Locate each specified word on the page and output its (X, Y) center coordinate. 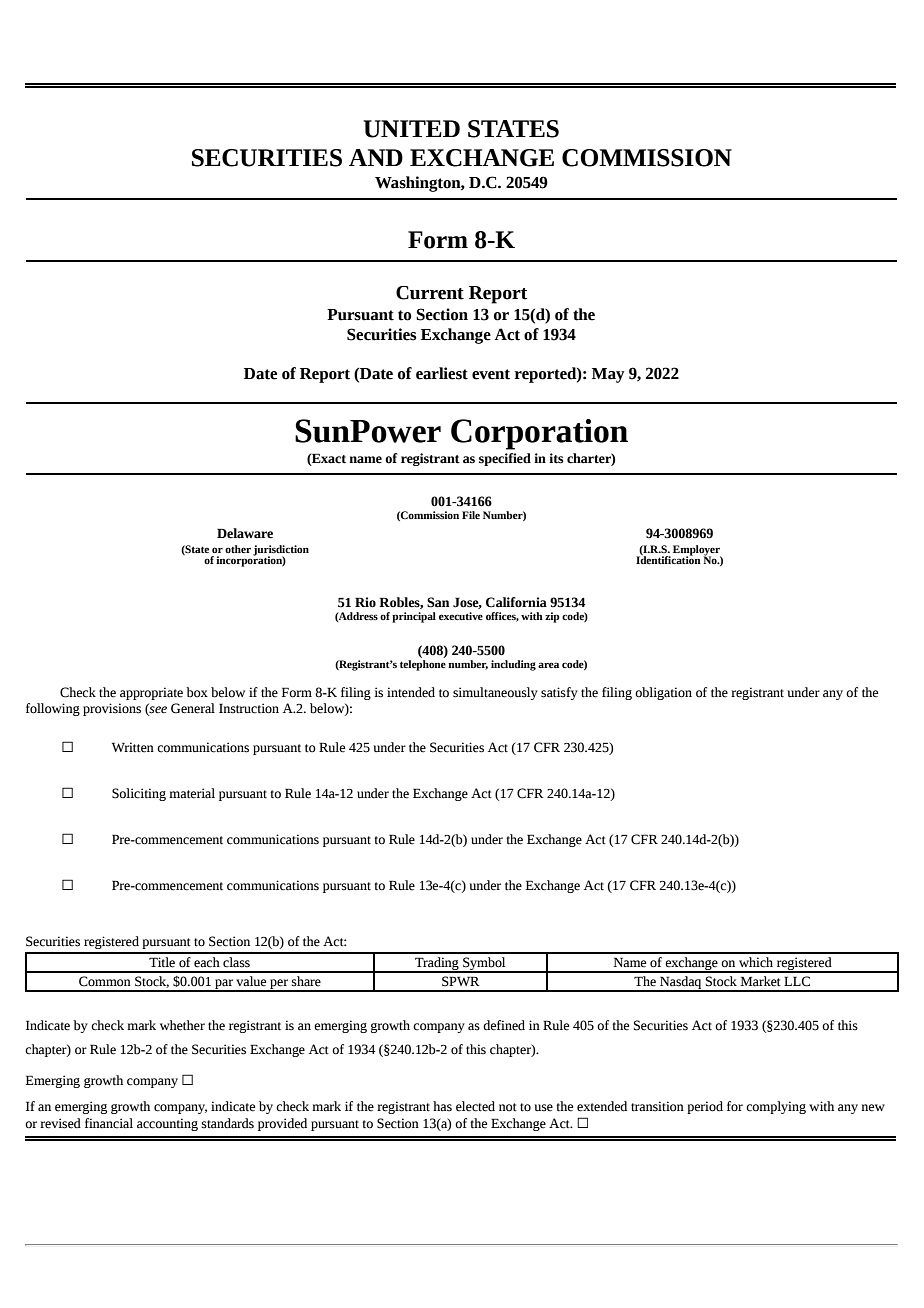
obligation (663, 693)
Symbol (484, 965)
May (608, 375)
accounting (167, 1124)
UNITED (411, 129)
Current (430, 293)
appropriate (151, 693)
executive (461, 616)
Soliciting (139, 794)
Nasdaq (681, 984)
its (556, 458)
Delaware (245, 533)
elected (475, 1106)
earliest (442, 373)
